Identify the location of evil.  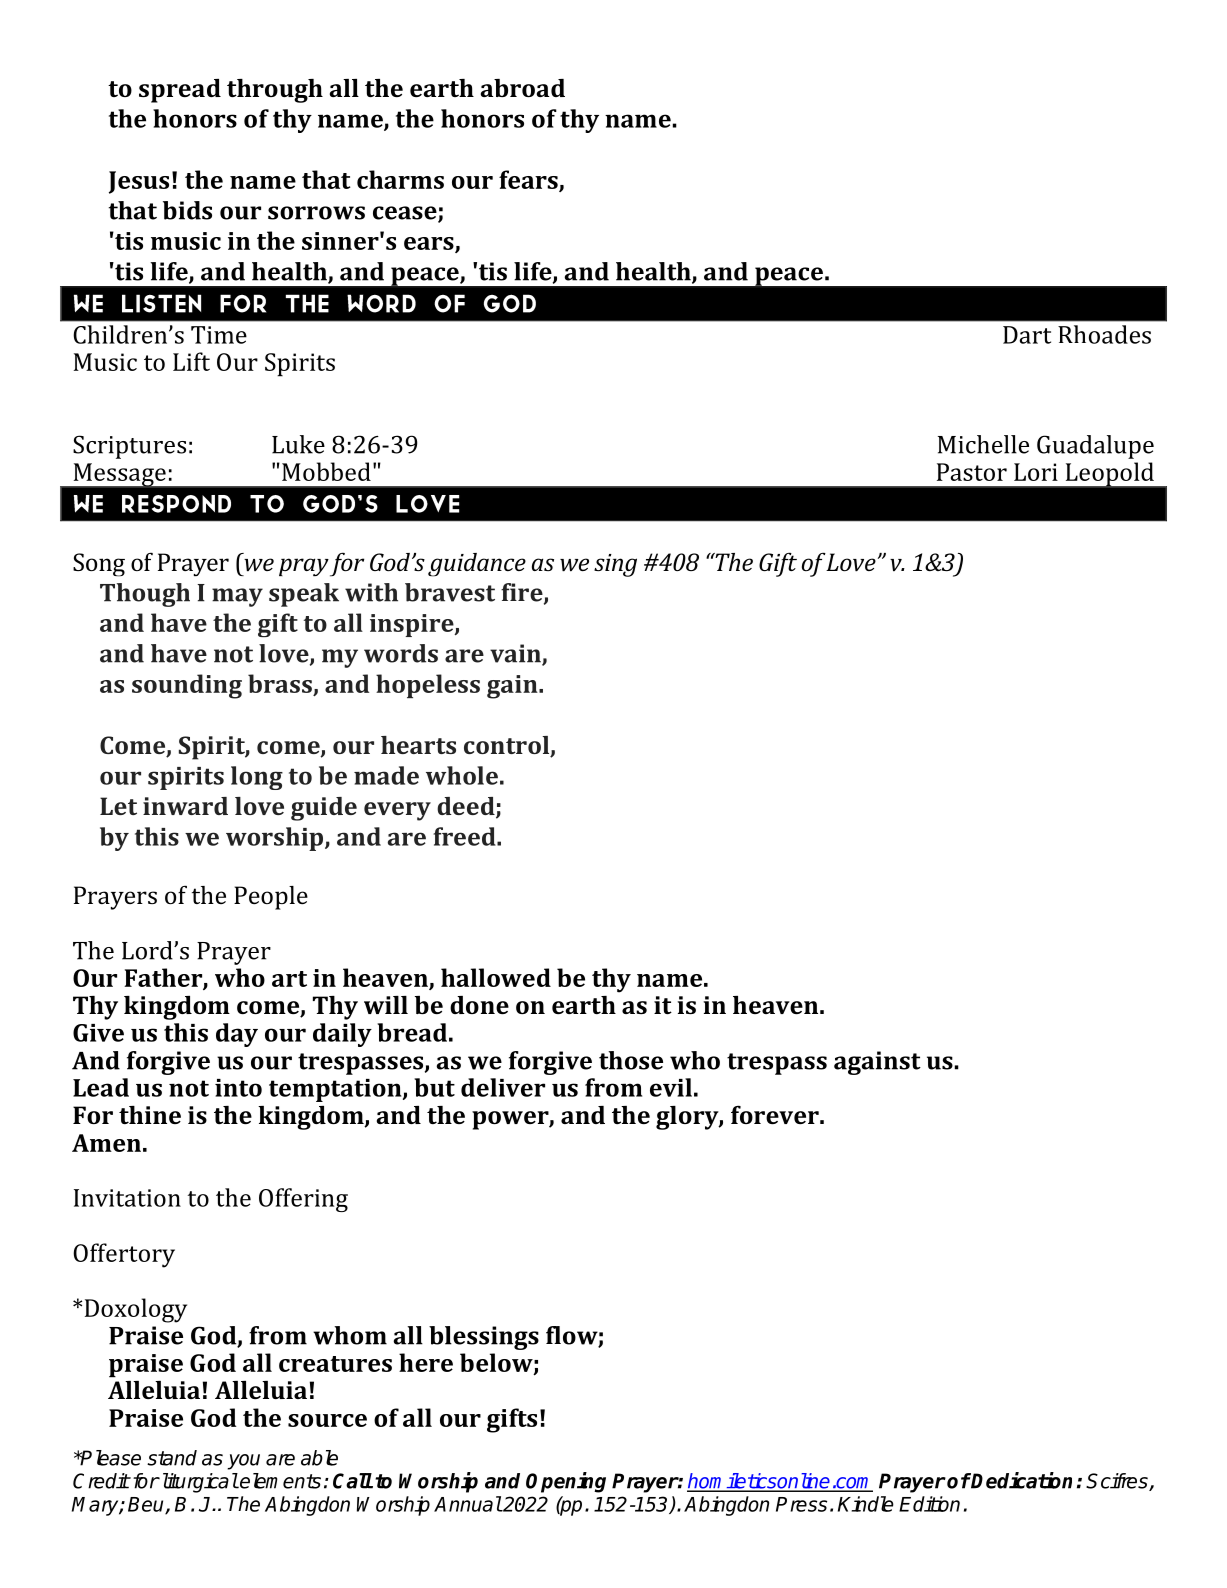
(671, 1087).
